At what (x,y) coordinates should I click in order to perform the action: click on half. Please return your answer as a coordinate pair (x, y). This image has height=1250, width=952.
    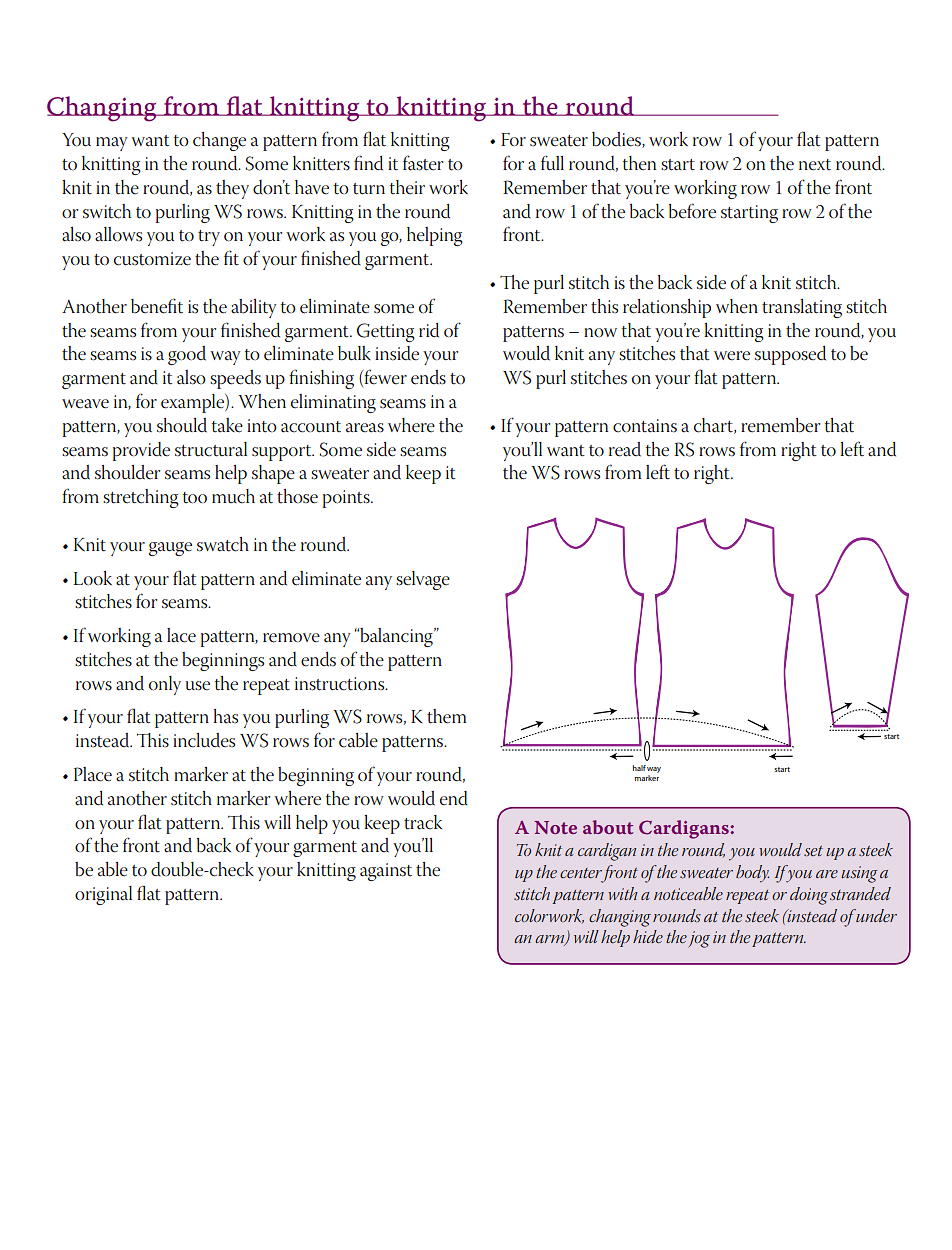
    Looking at the image, I should click on (639, 768).
